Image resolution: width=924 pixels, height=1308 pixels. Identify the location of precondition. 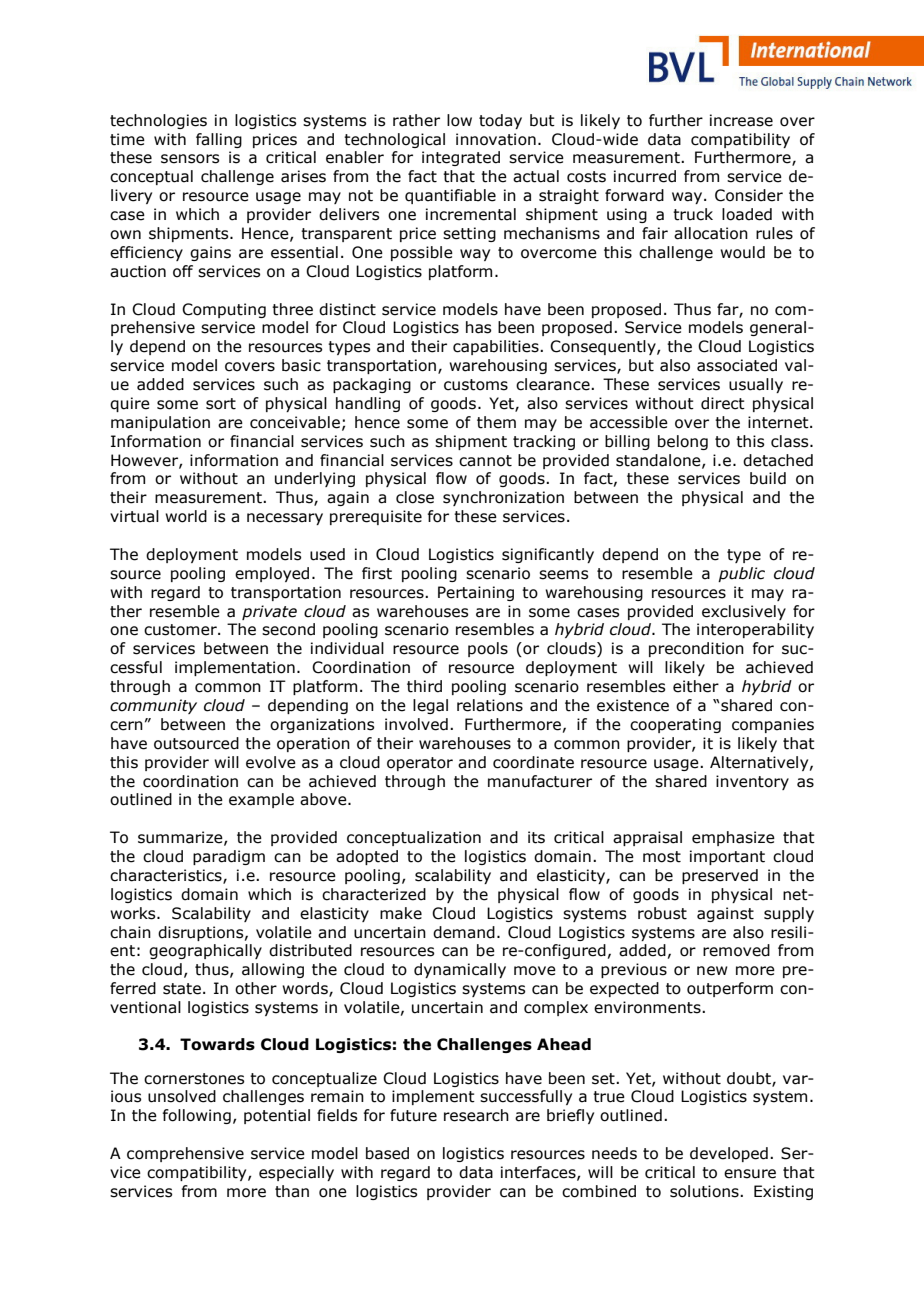
(696, 649).
